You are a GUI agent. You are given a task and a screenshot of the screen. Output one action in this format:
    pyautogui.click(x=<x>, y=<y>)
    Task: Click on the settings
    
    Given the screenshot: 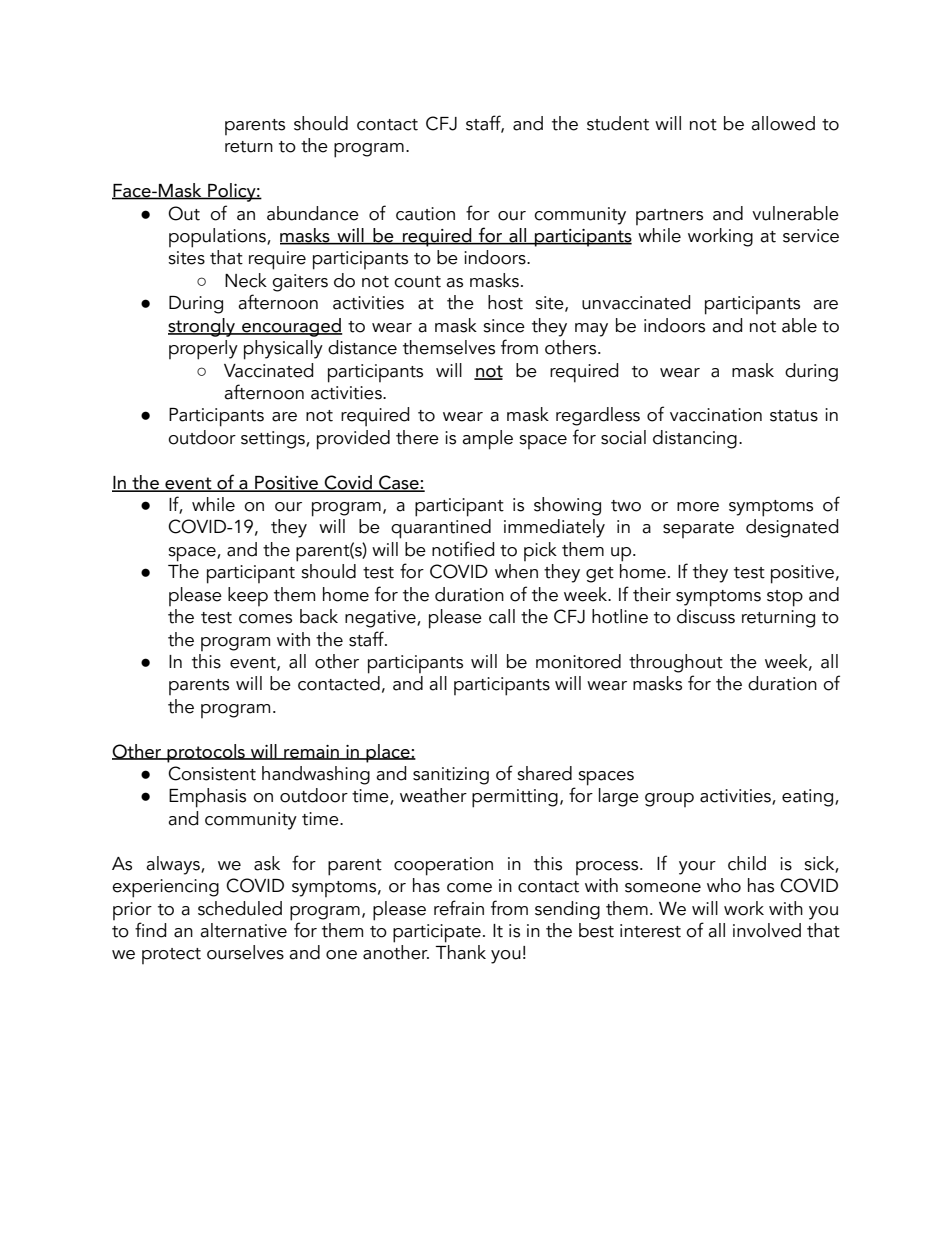 What is the action you would take?
    pyautogui.click(x=274, y=440)
